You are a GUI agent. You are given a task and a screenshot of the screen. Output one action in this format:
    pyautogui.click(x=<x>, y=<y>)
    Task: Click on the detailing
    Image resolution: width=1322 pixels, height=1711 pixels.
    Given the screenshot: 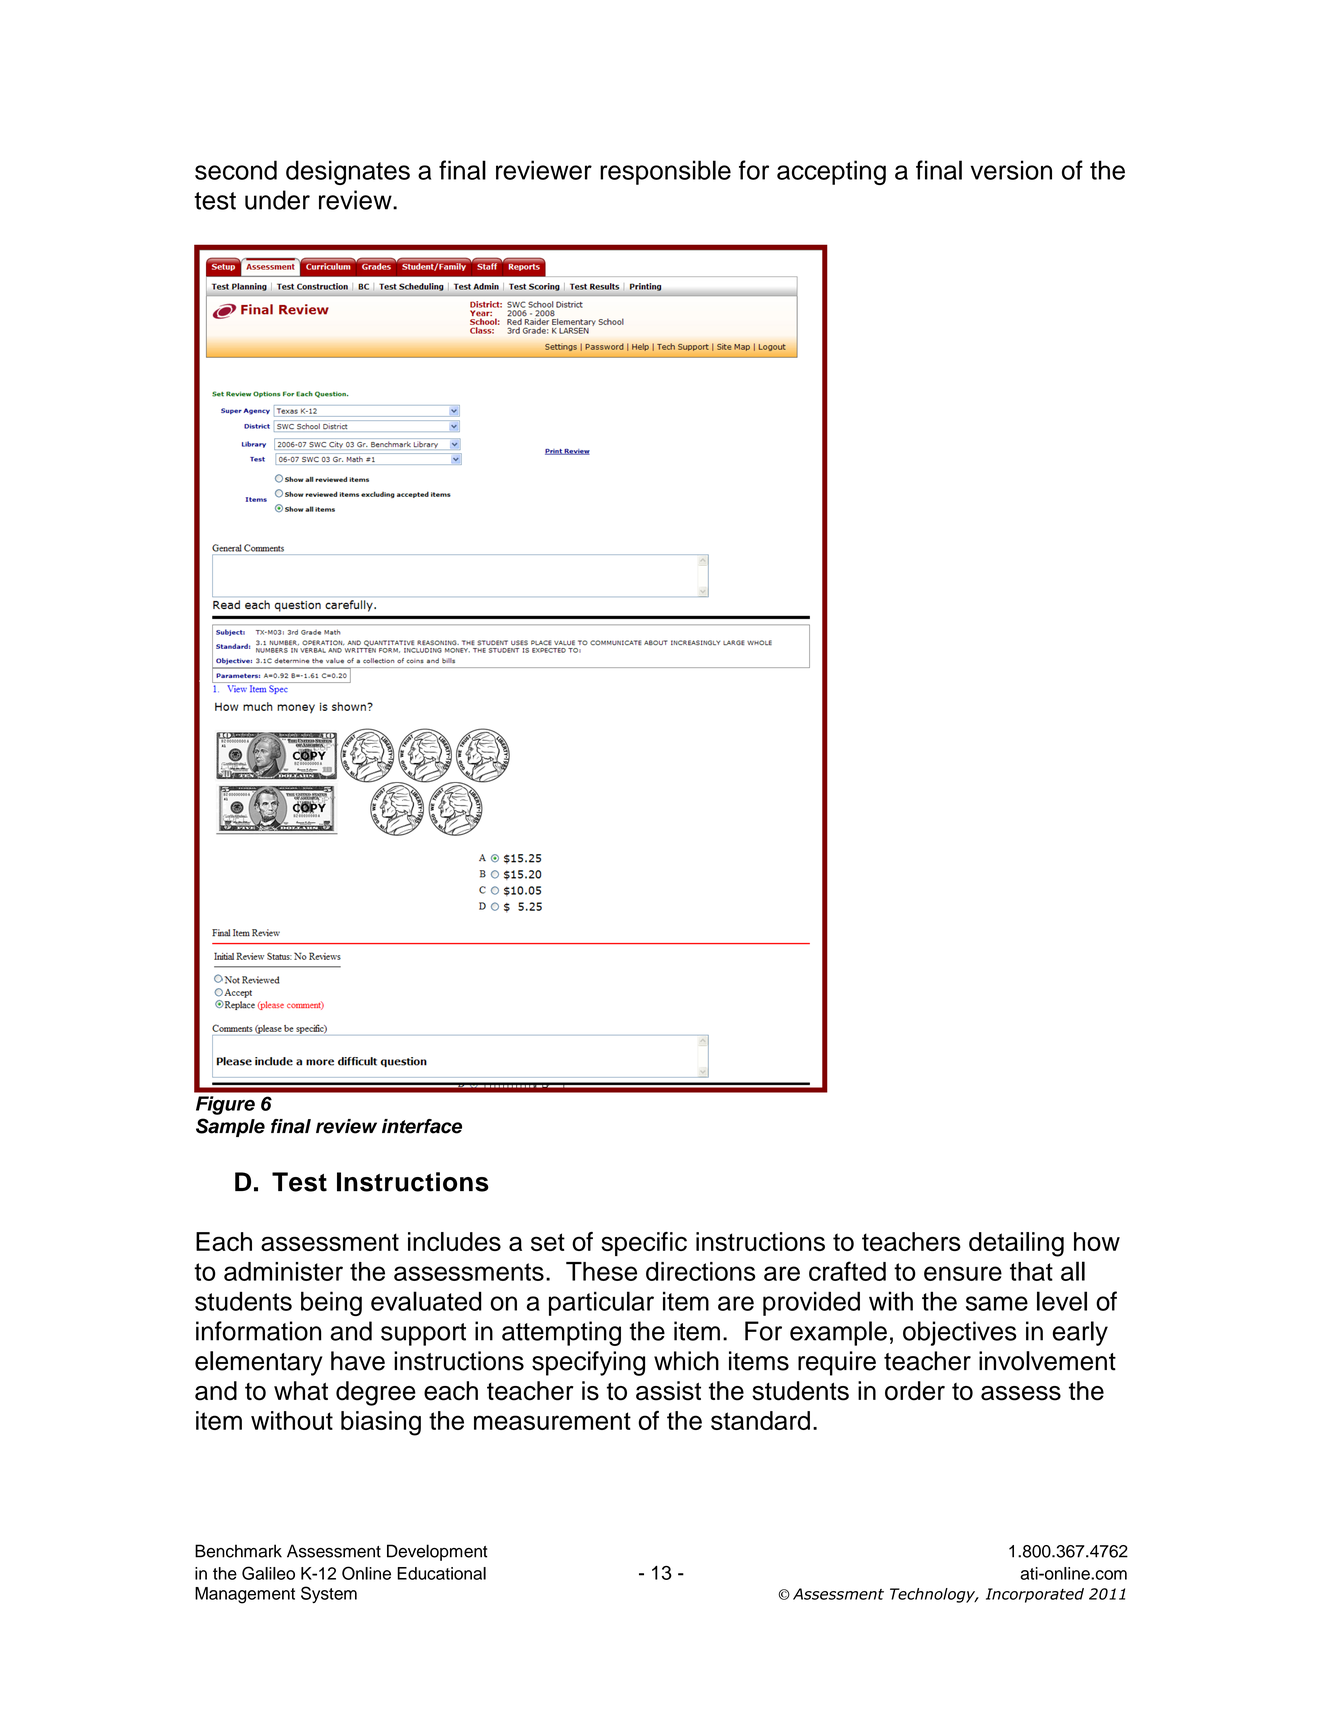 What is the action you would take?
    pyautogui.click(x=1016, y=1244)
